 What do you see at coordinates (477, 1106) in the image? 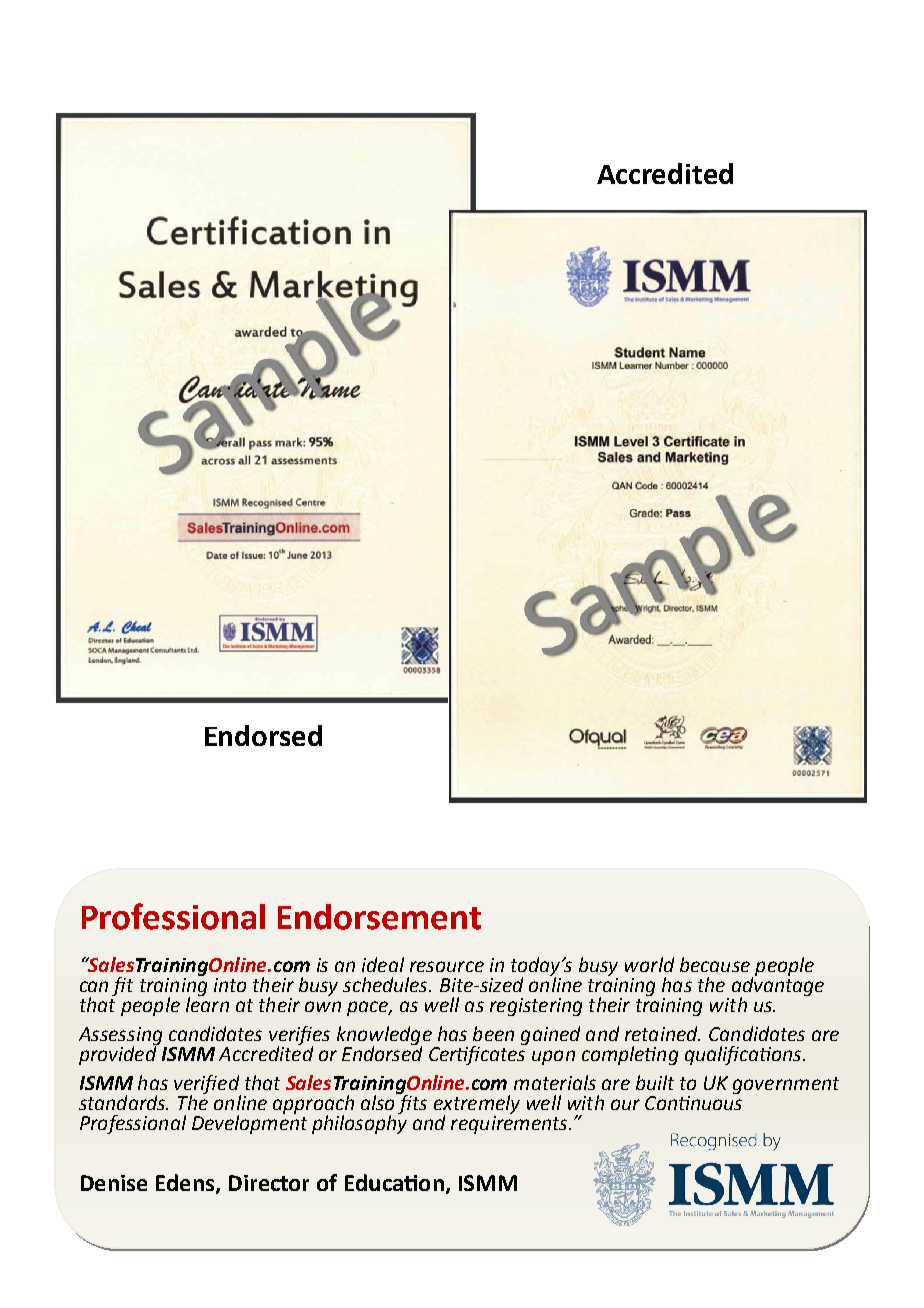
I see `extremely` at bounding box center [477, 1106].
